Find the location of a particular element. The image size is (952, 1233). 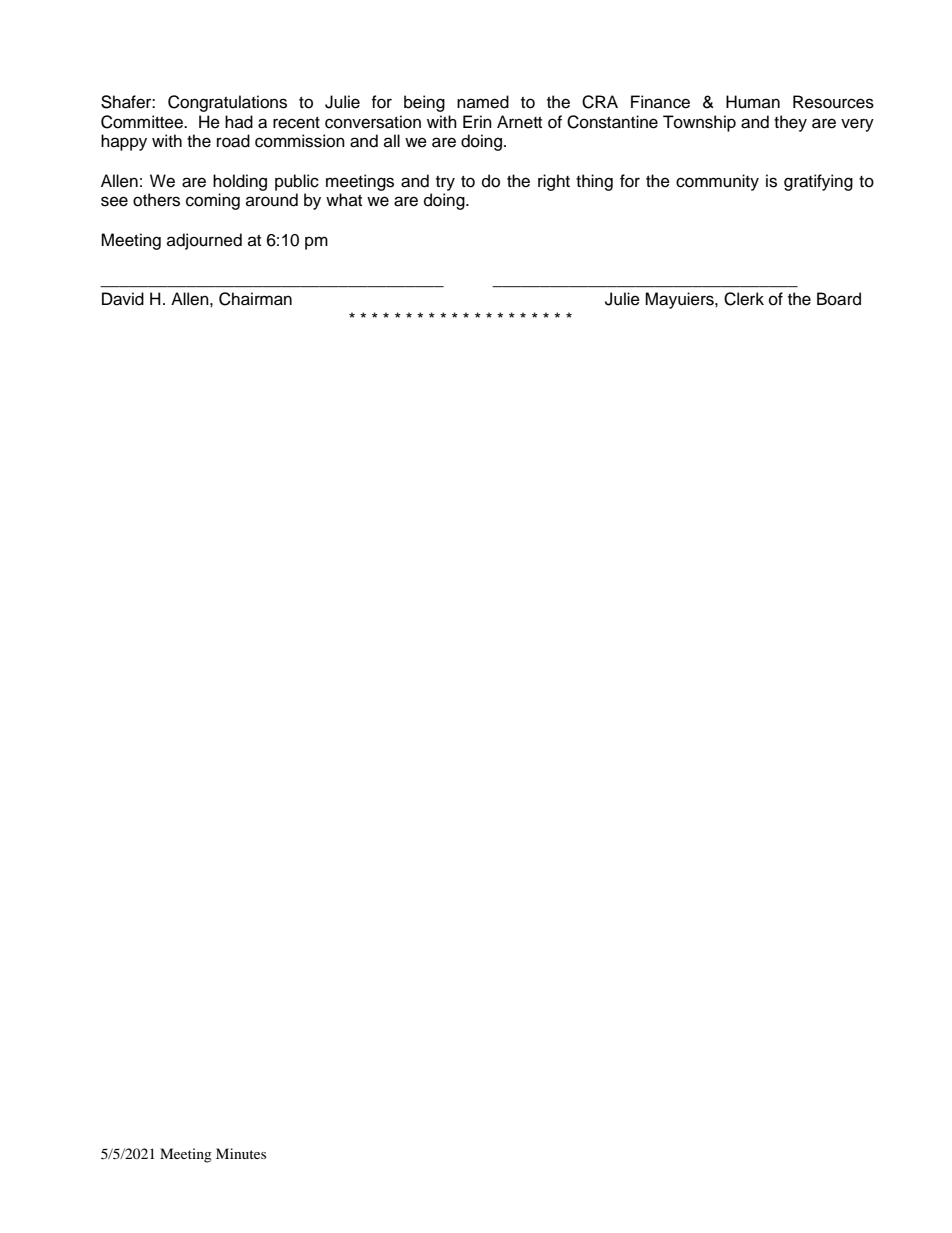

try is located at coordinates (445, 183).
